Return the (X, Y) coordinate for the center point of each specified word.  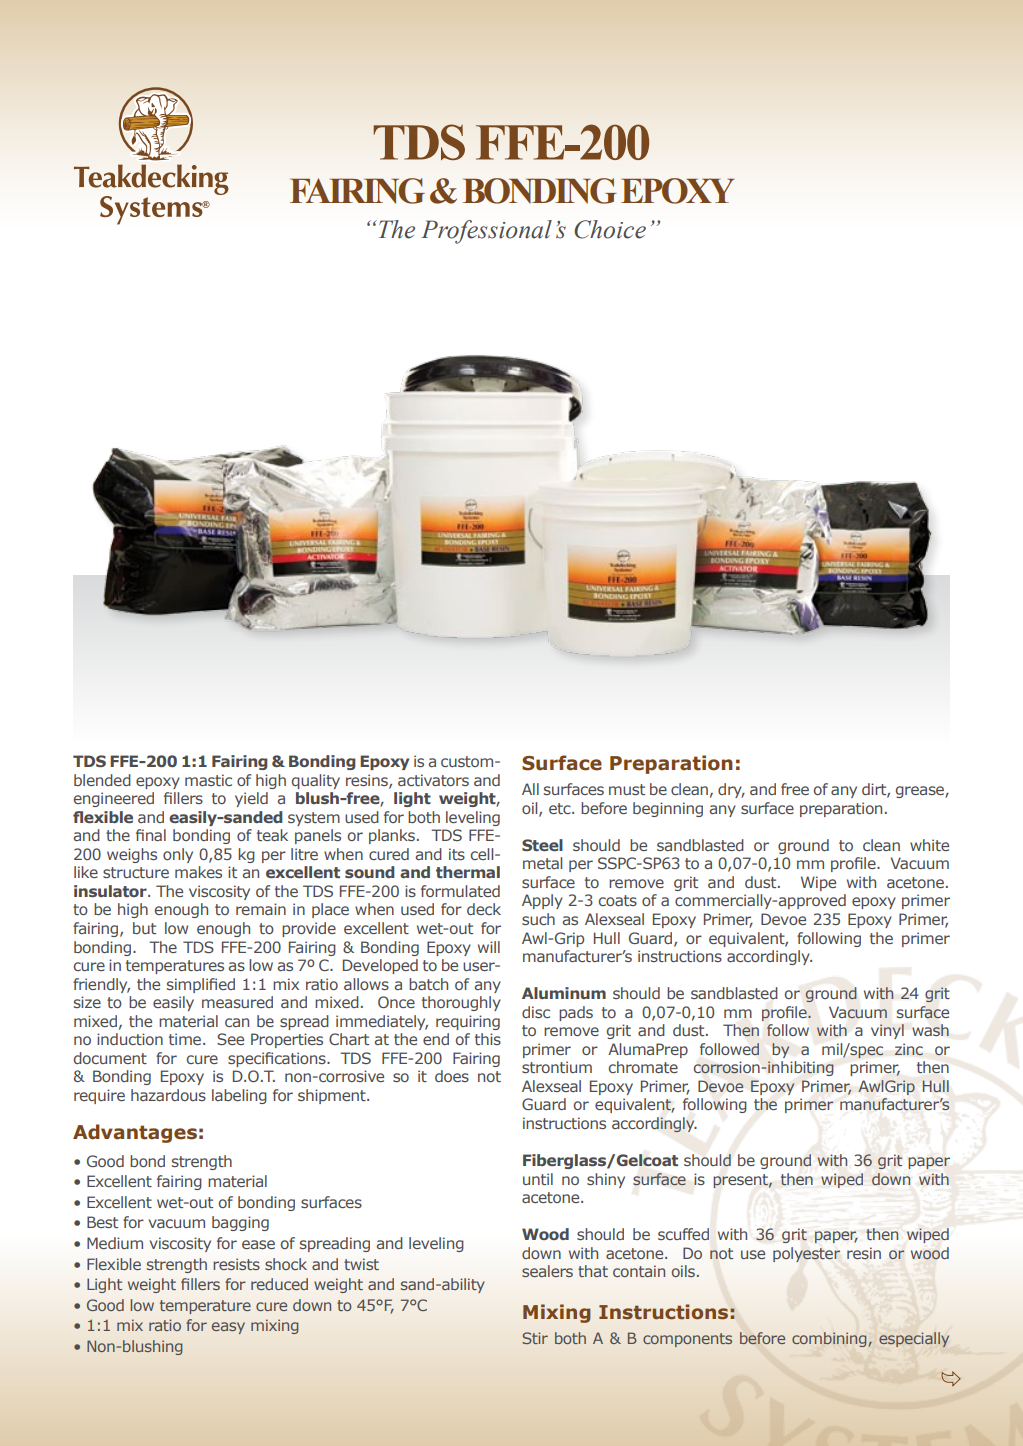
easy (228, 1328)
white (929, 845)
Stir (535, 1338)
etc (561, 808)
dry (731, 790)
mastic (208, 780)
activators (433, 780)
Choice (610, 229)
